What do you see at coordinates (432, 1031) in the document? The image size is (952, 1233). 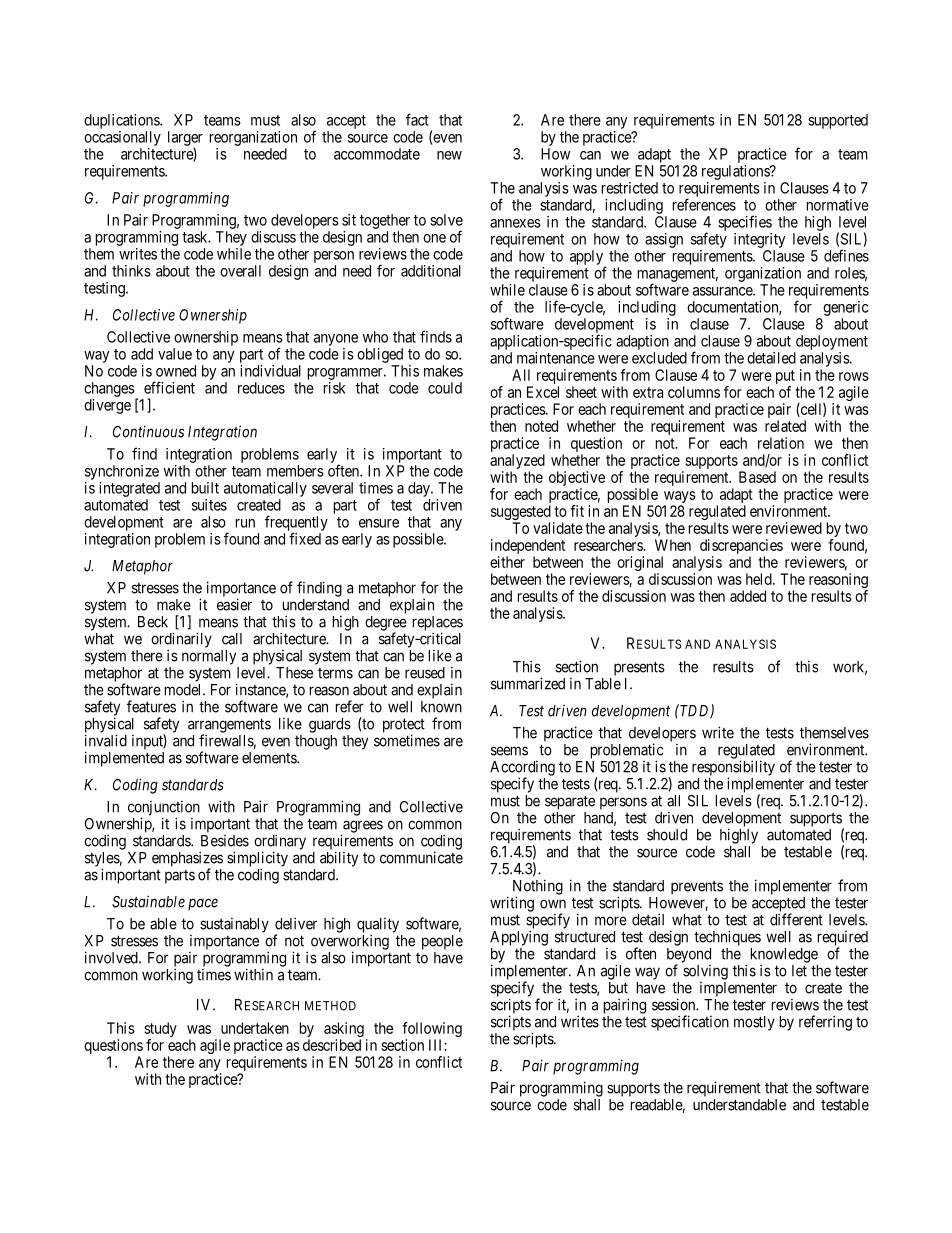 I see `following` at bounding box center [432, 1031].
